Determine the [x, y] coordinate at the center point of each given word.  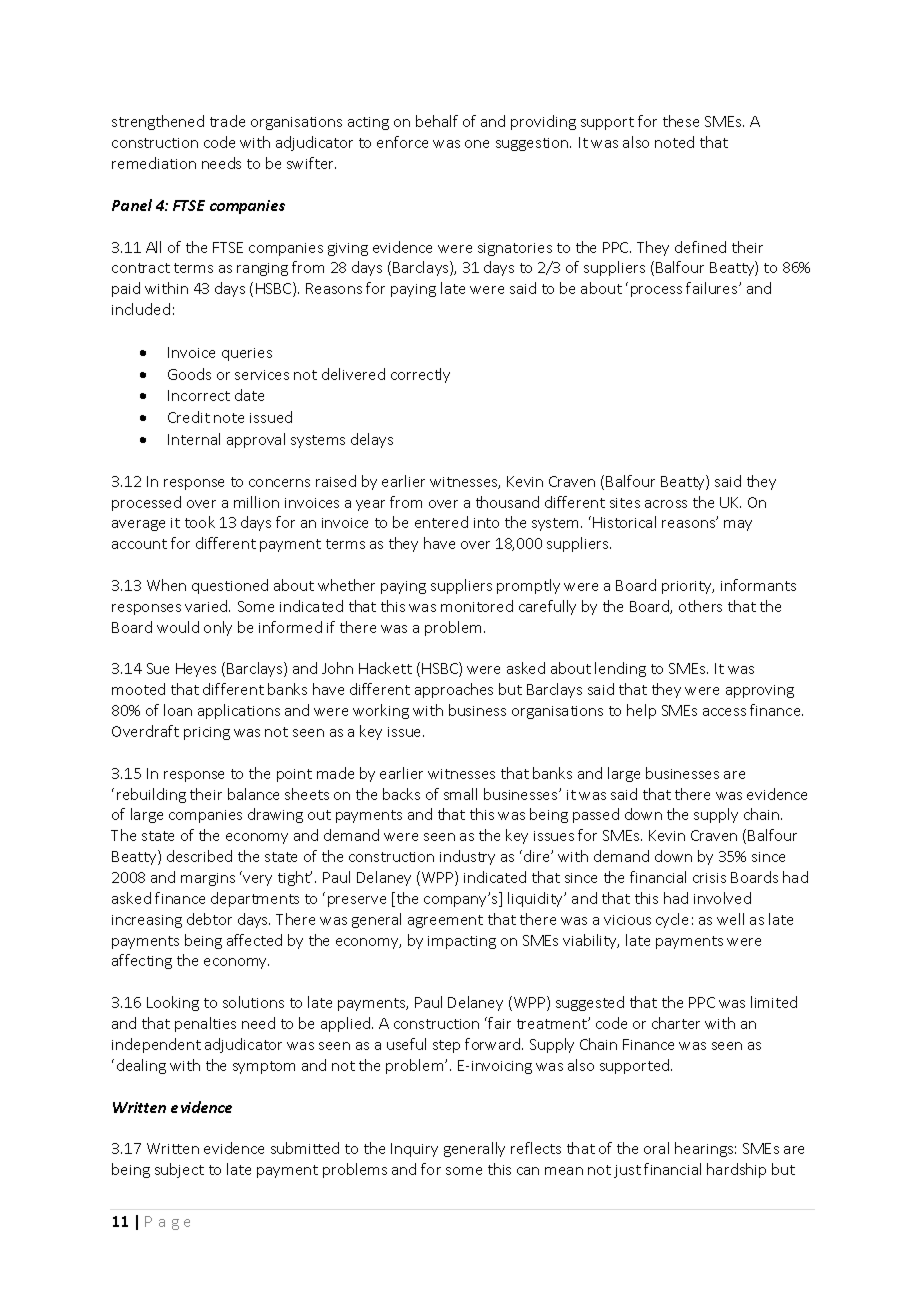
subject [179, 1170]
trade [227, 121]
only [218, 628]
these [681, 121]
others [700, 606]
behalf [437, 121]
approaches [454, 690]
